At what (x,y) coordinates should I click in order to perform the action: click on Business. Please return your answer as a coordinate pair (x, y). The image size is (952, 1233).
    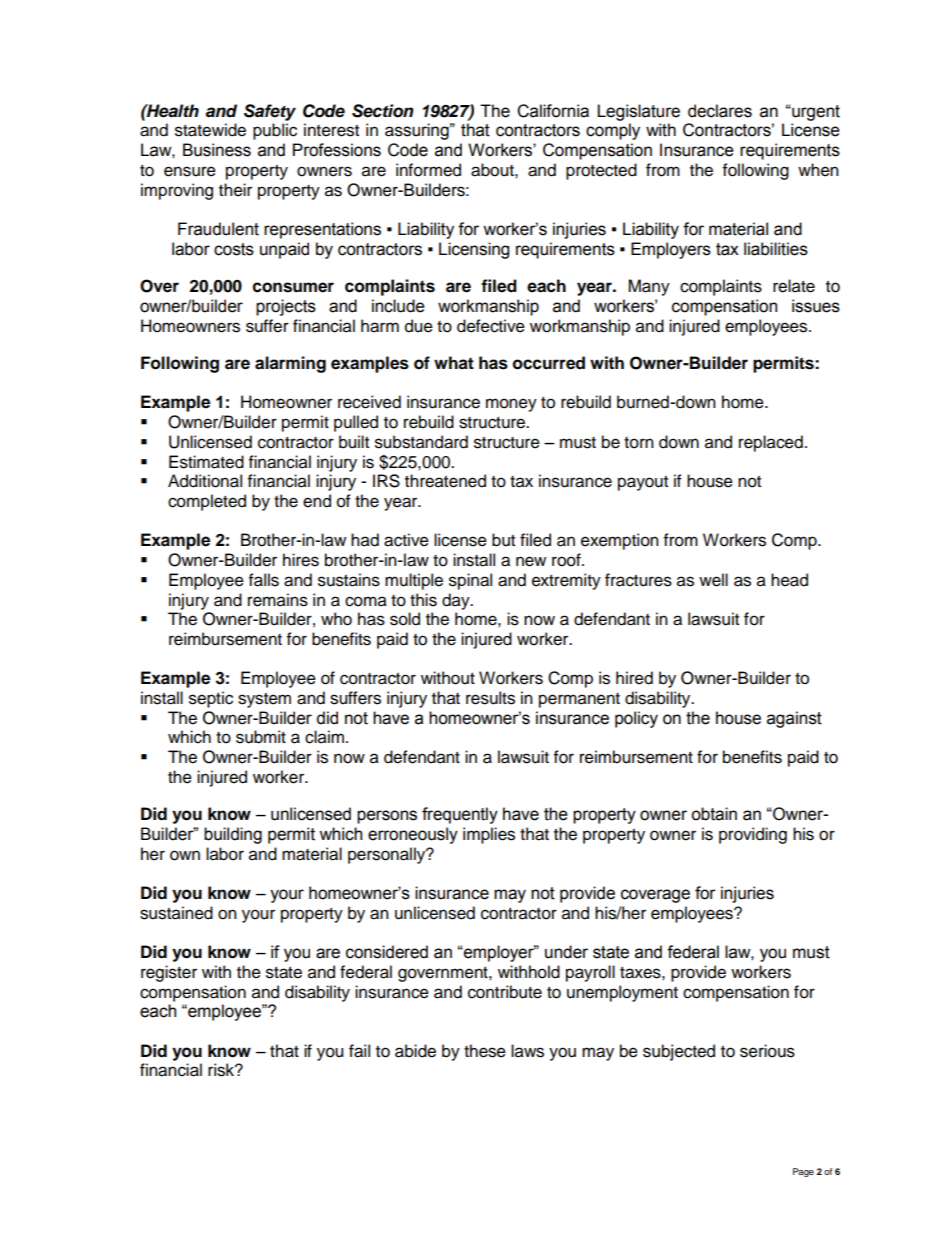
    Looking at the image, I should click on (217, 150).
